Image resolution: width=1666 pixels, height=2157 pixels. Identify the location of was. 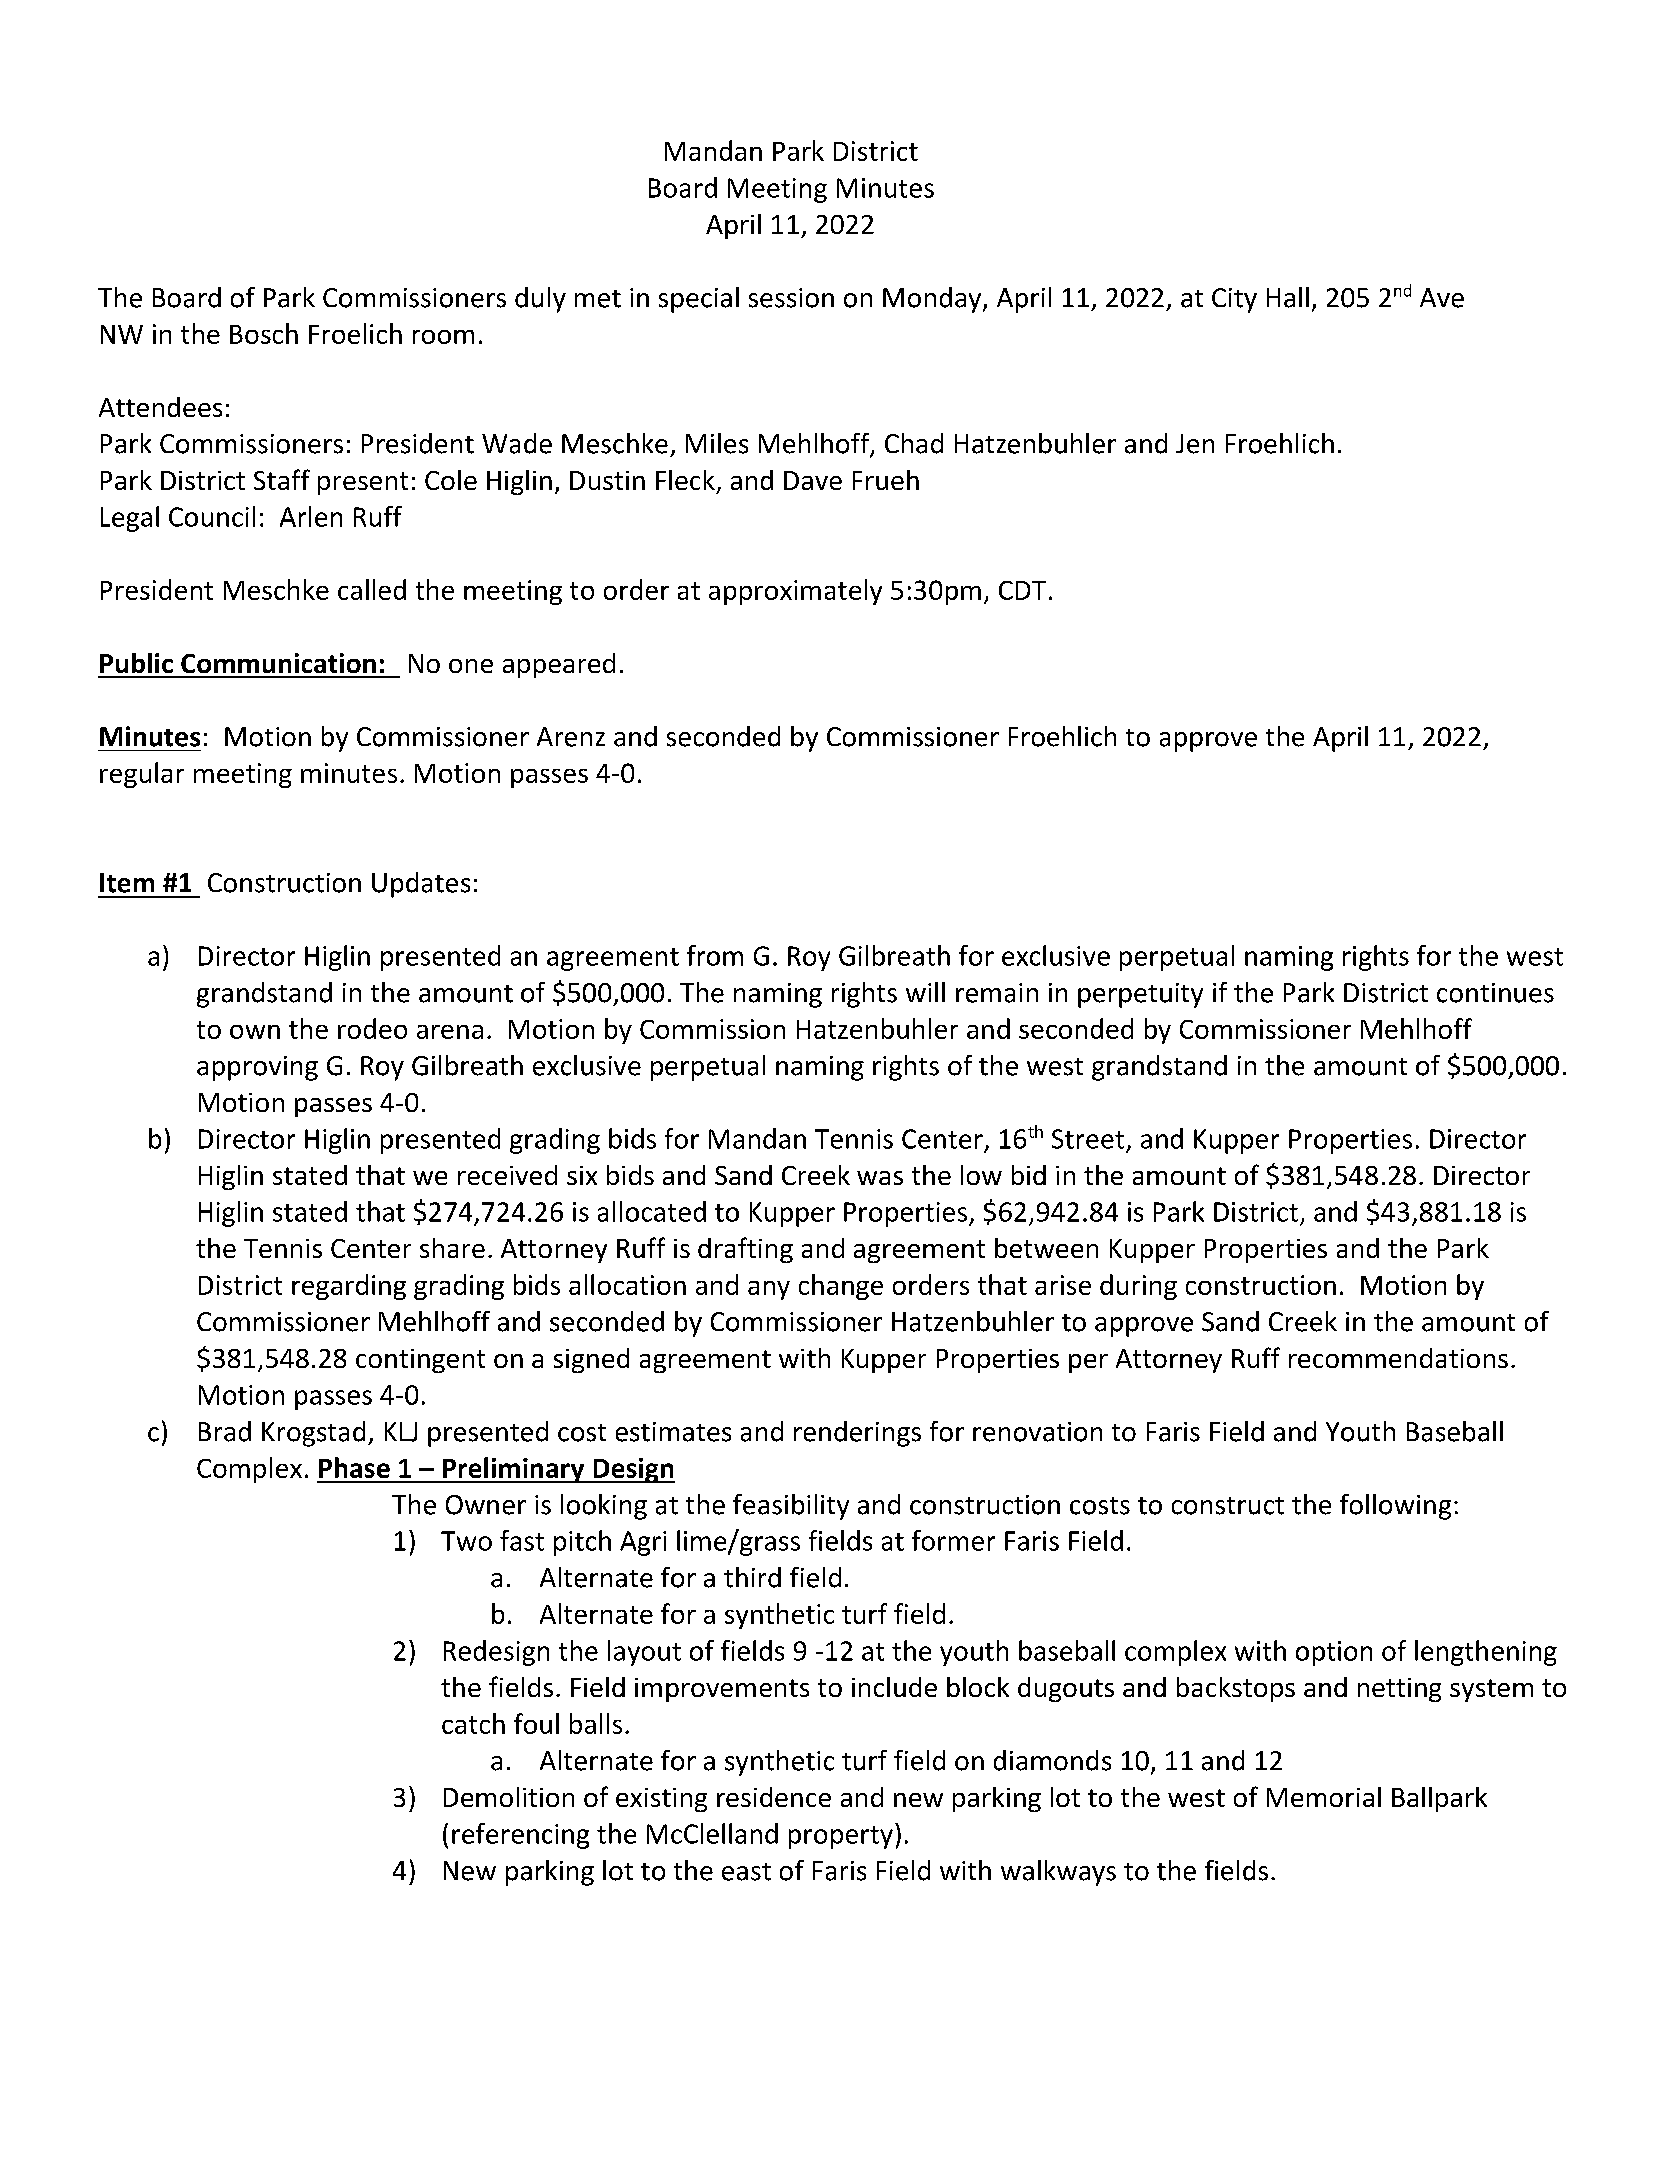
(880, 1178).
